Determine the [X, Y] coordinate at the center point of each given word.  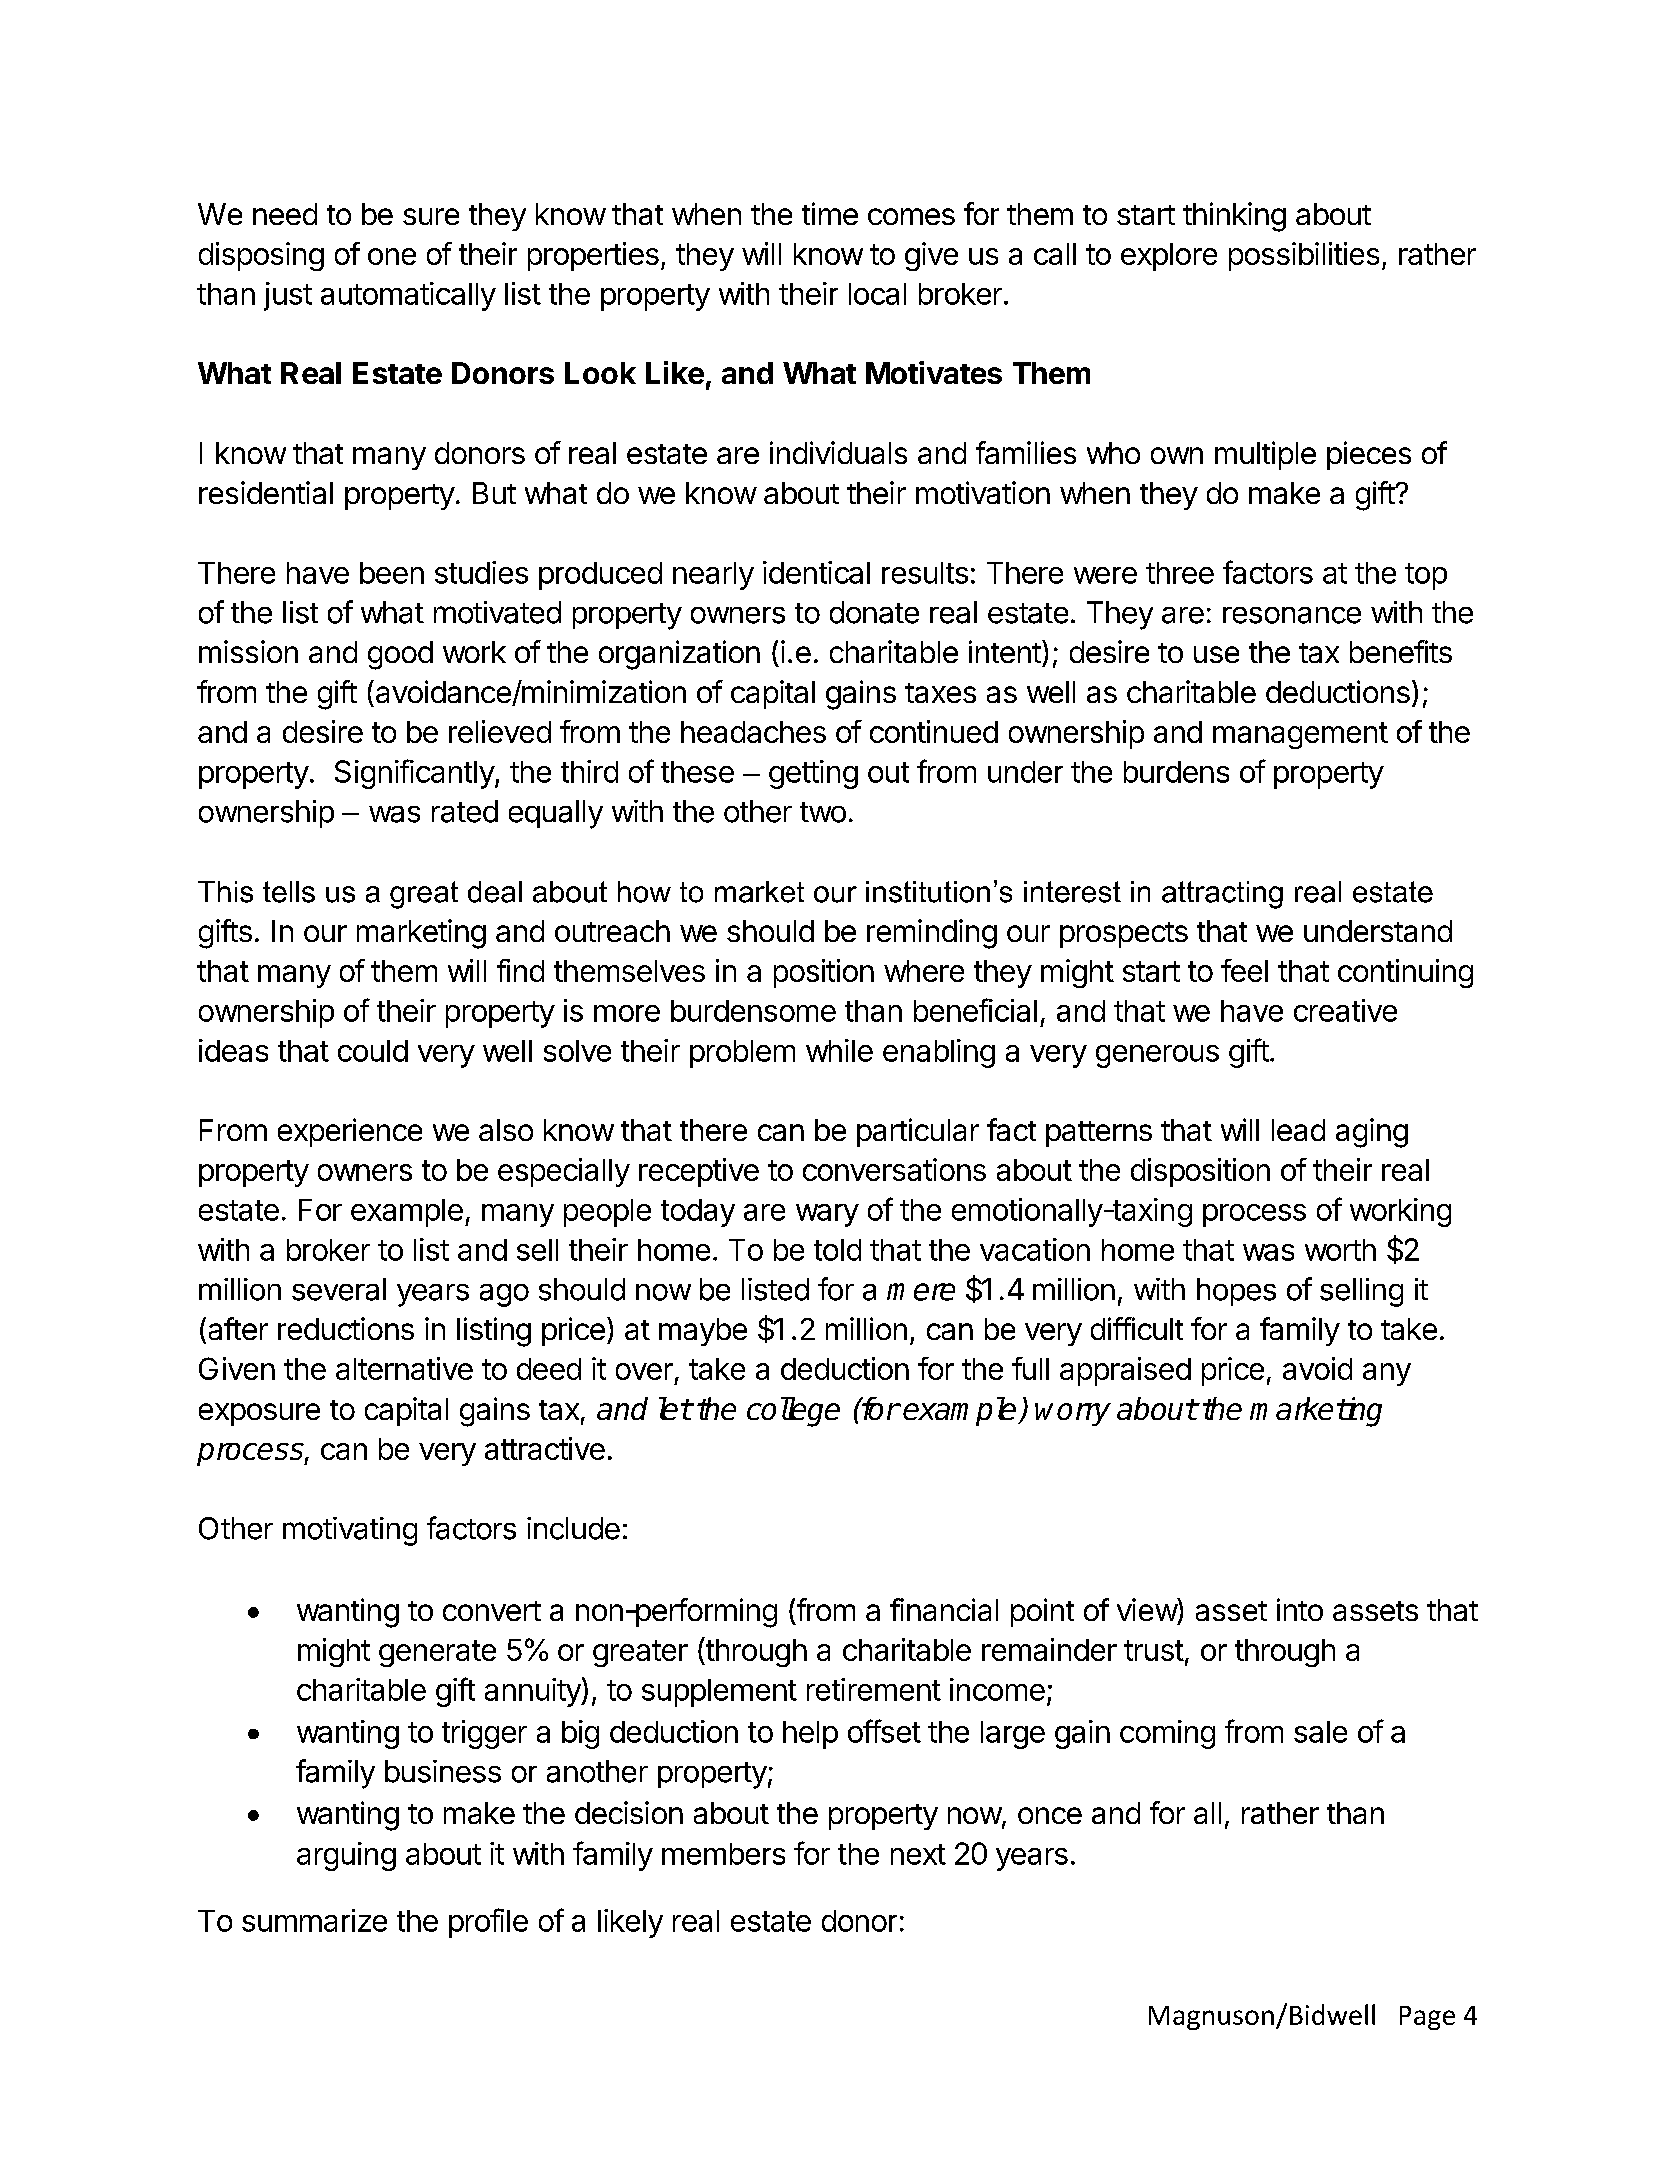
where [924, 971]
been [392, 573]
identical [816, 572]
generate [437, 1653]
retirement [874, 1689]
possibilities [1304, 256]
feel [1244, 970]
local [877, 294]
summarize [314, 1920]
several [339, 1289]
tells [289, 892]
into [1300, 1609]
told [837, 1250]
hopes [1236, 1292]
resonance [1292, 615]
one [392, 256]
